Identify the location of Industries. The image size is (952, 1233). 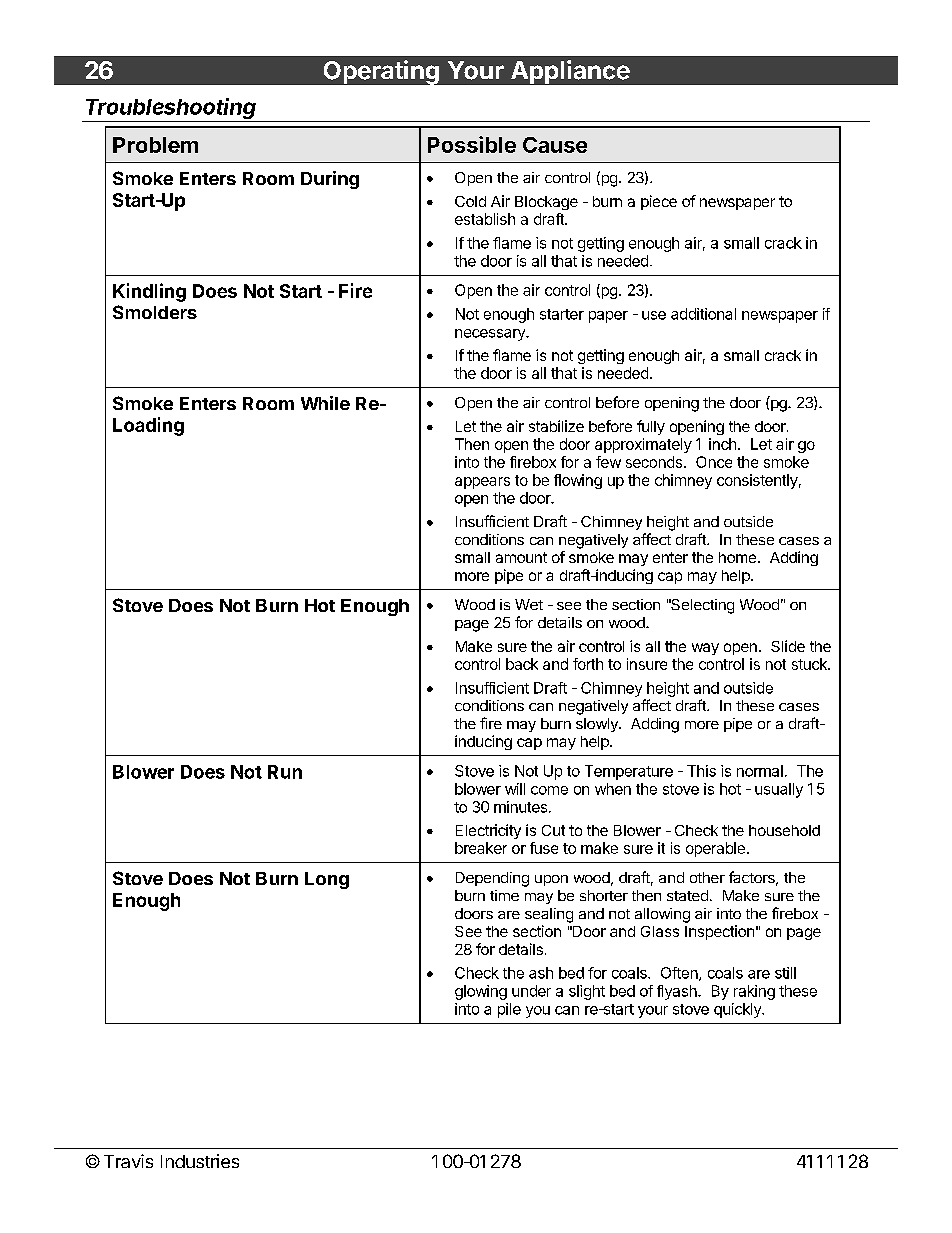
(200, 1161).
